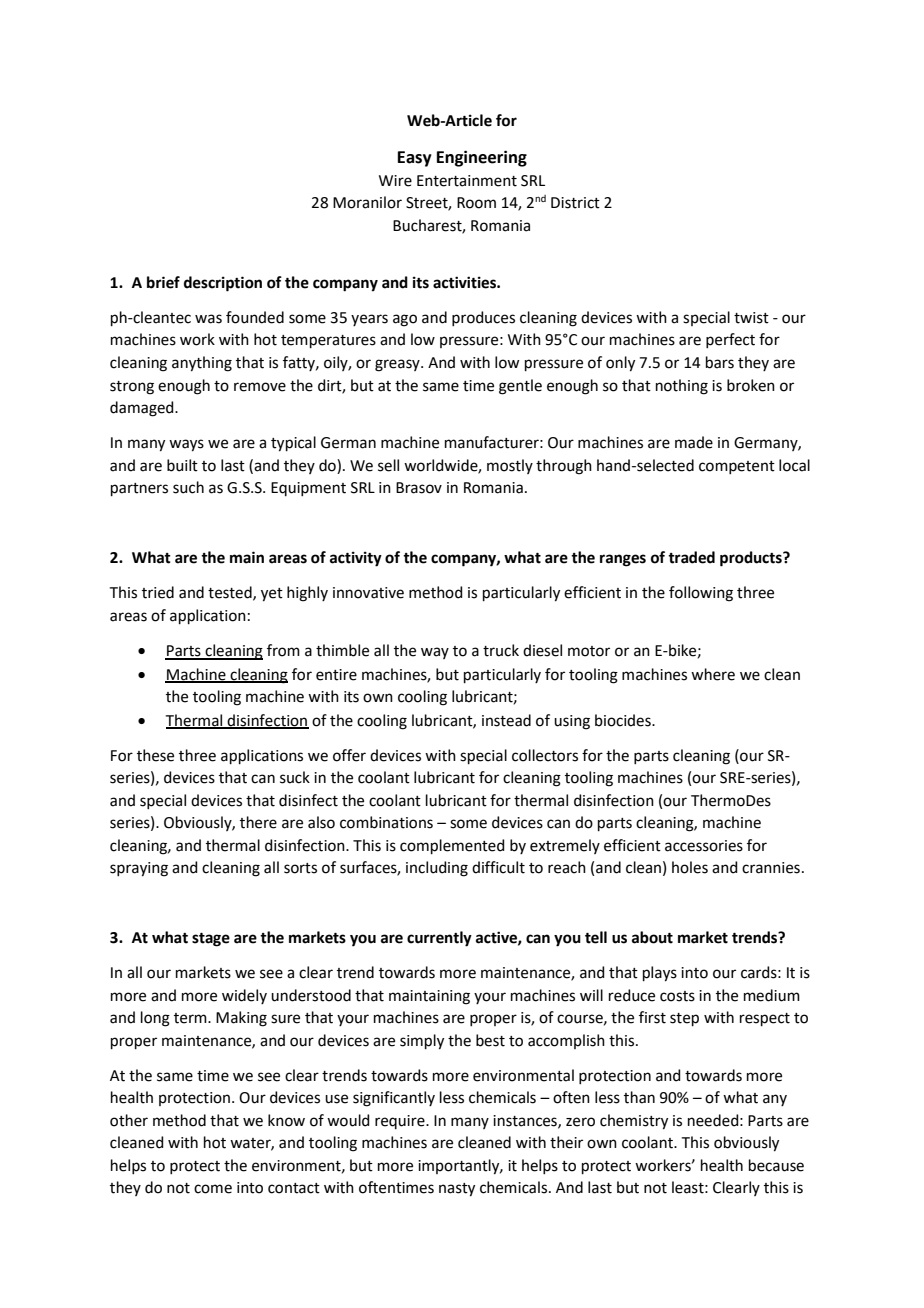 The image size is (924, 1308). Describe the element at coordinates (283, 650) in the screenshot. I see `from` at that location.
